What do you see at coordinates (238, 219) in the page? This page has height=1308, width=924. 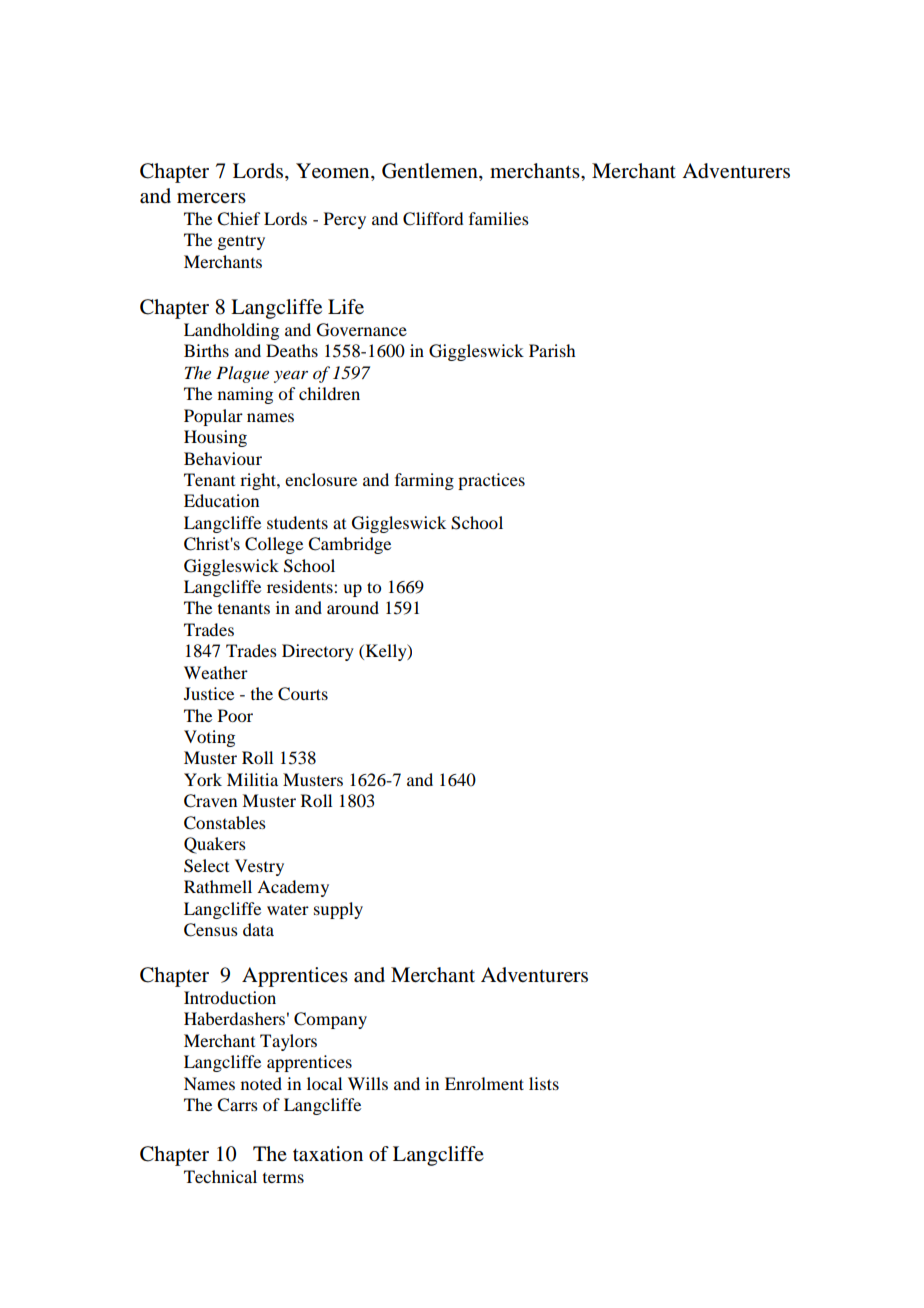 I see `Chief` at bounding box center [238, 219].
